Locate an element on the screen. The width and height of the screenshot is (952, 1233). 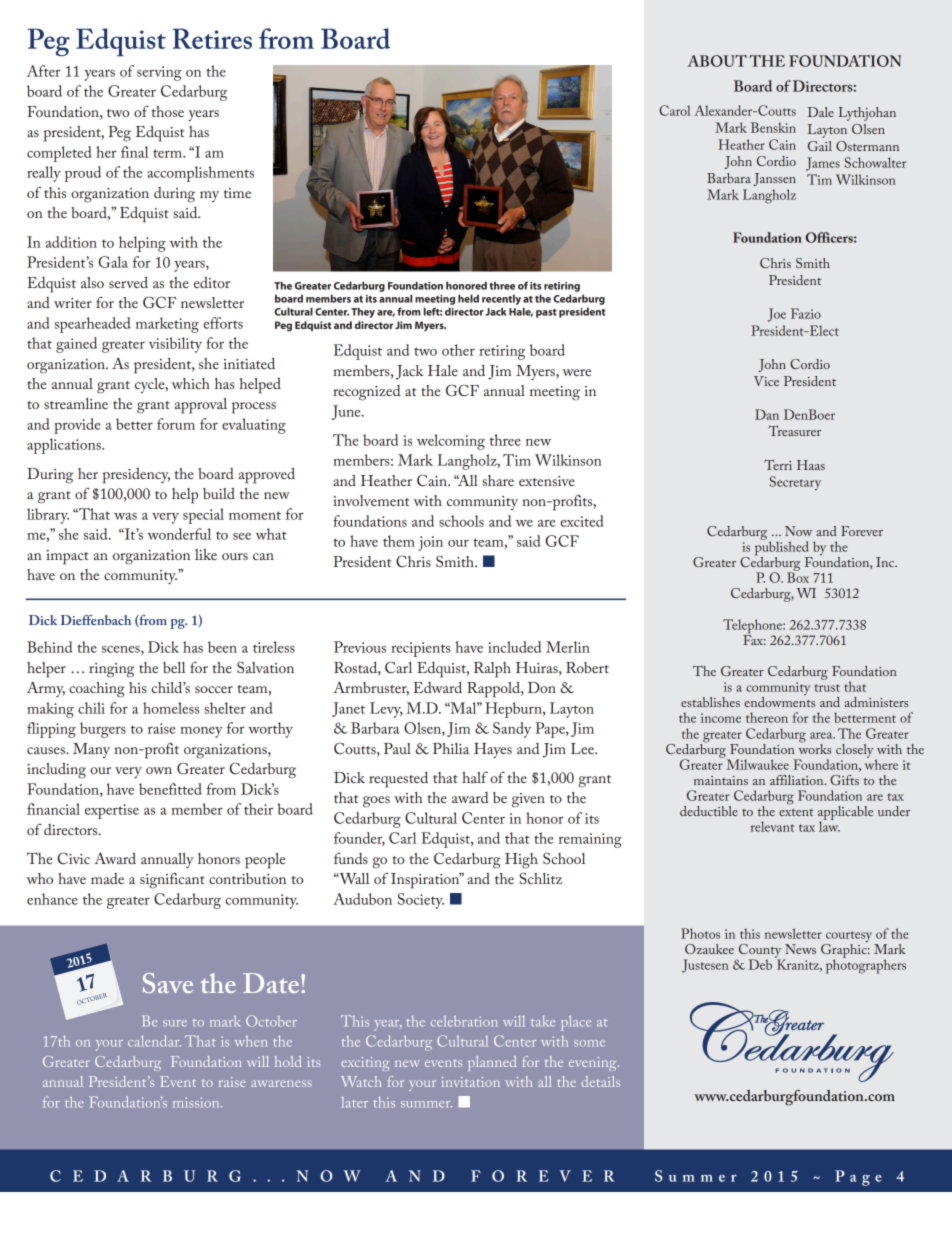
ABOUT is located at coordinates (717, 61).
